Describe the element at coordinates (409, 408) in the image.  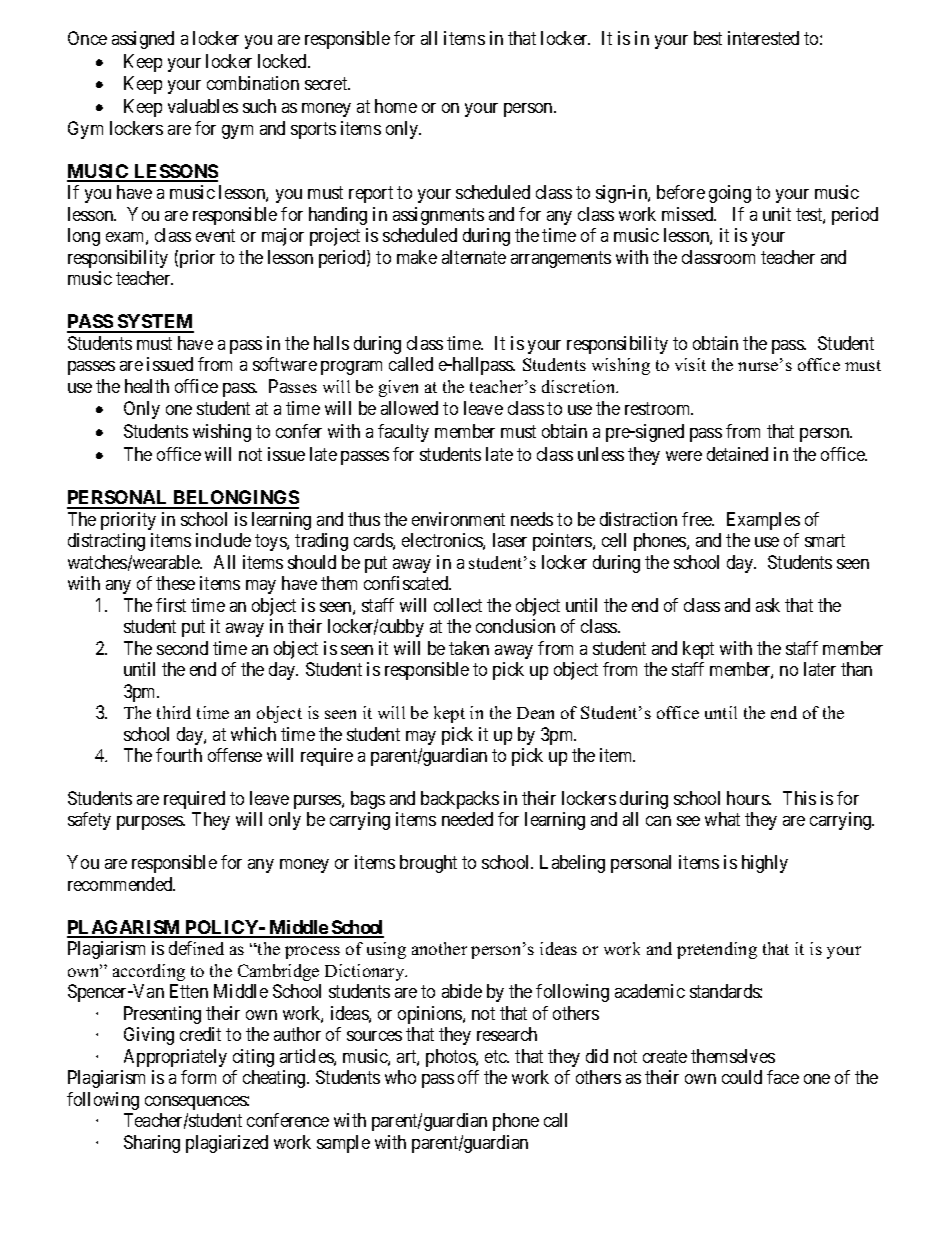
I see `allowed` at that location.
